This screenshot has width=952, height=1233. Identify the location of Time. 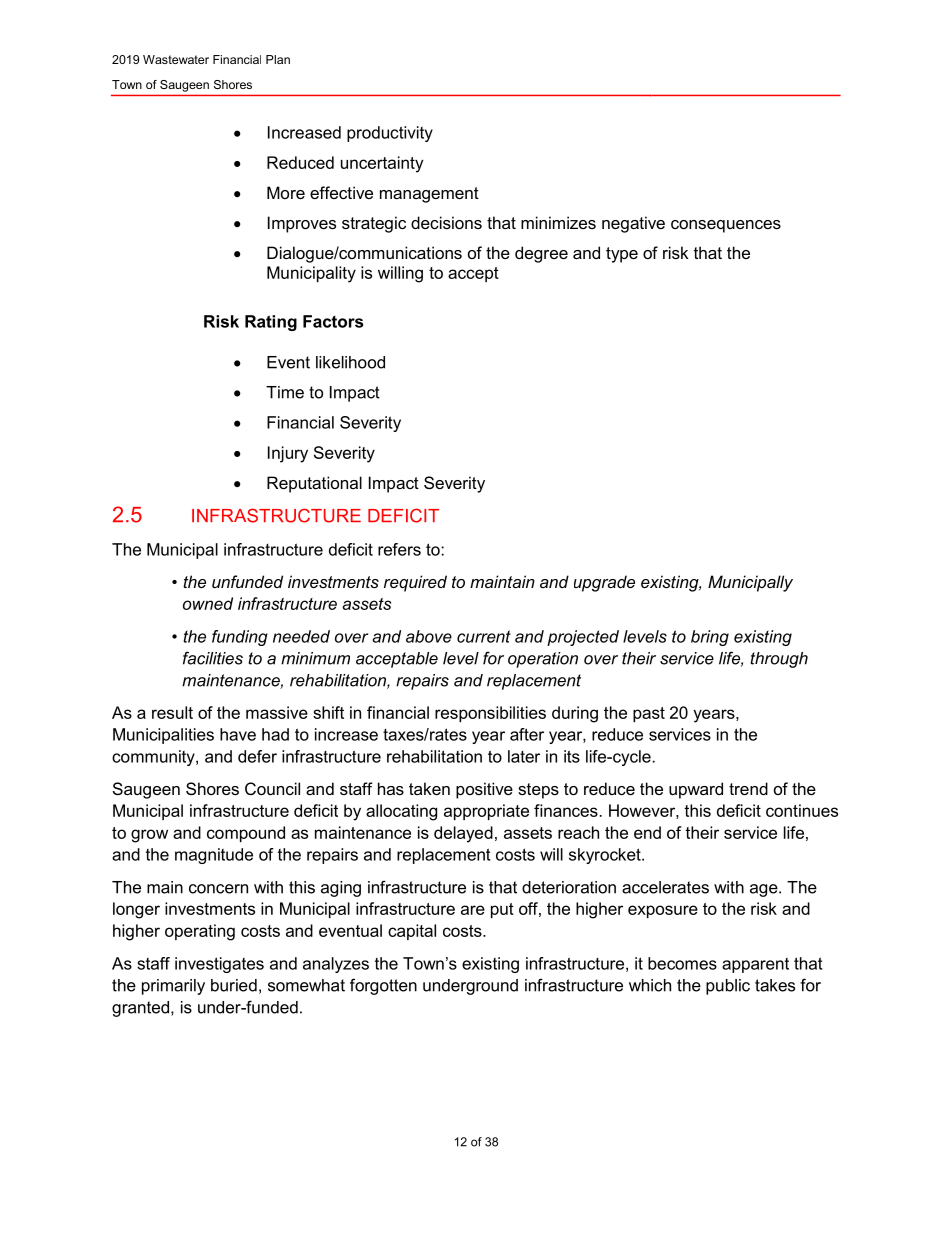
(285, 392).
